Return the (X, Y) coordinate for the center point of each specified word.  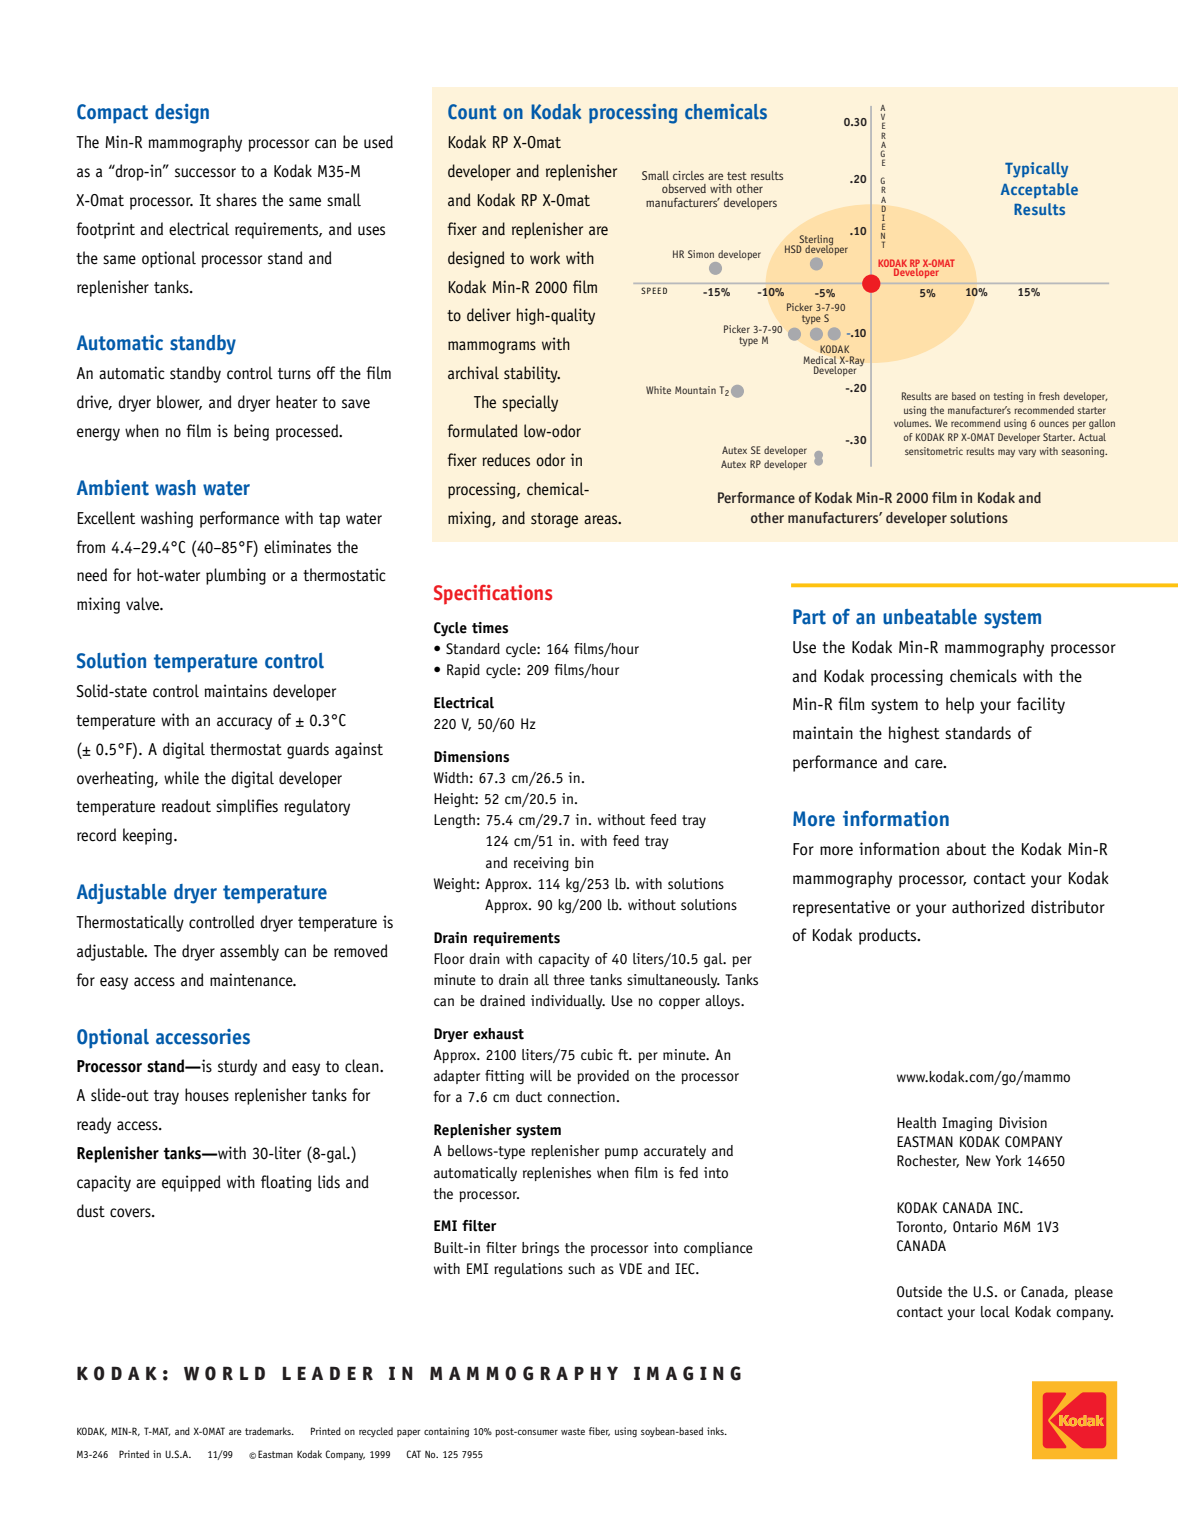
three (569, 980)
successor (205, 173)
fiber (599, 1431)
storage (554, 520)
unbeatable (930, 617)
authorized (988, 907)
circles (688, 175)
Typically (1036, 170)
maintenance (252, 980)
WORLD (224, 1373)
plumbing (236, 576)
